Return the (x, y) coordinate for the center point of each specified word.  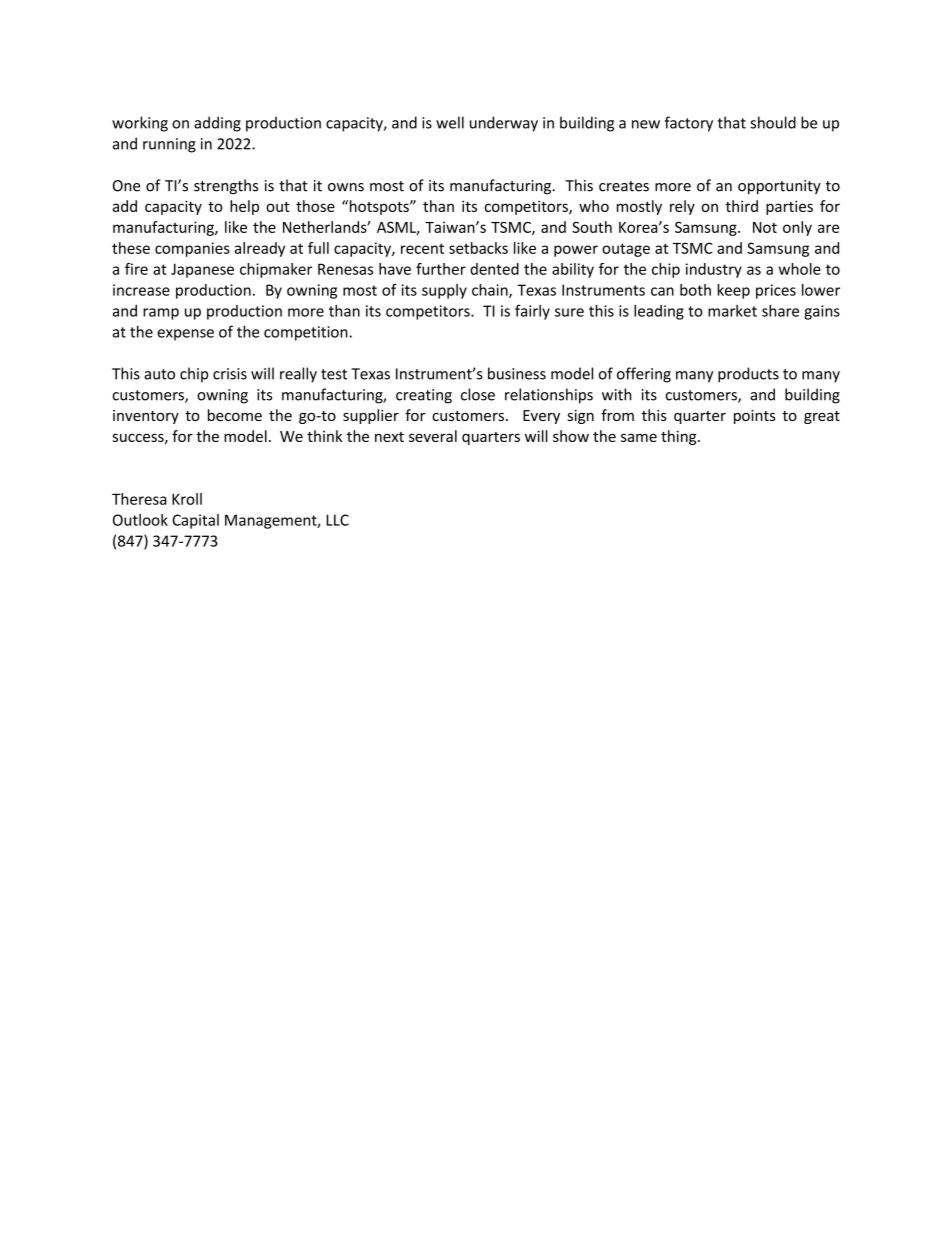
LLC (337, 520)
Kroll (187, 499)
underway (504, 124)
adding (217, 124)
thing (680, 437)
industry (714, 270)
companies (192, 249)
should (773, 122)
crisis (230, 374)
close (478, 394)
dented (494, 269)
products (748, 375)
